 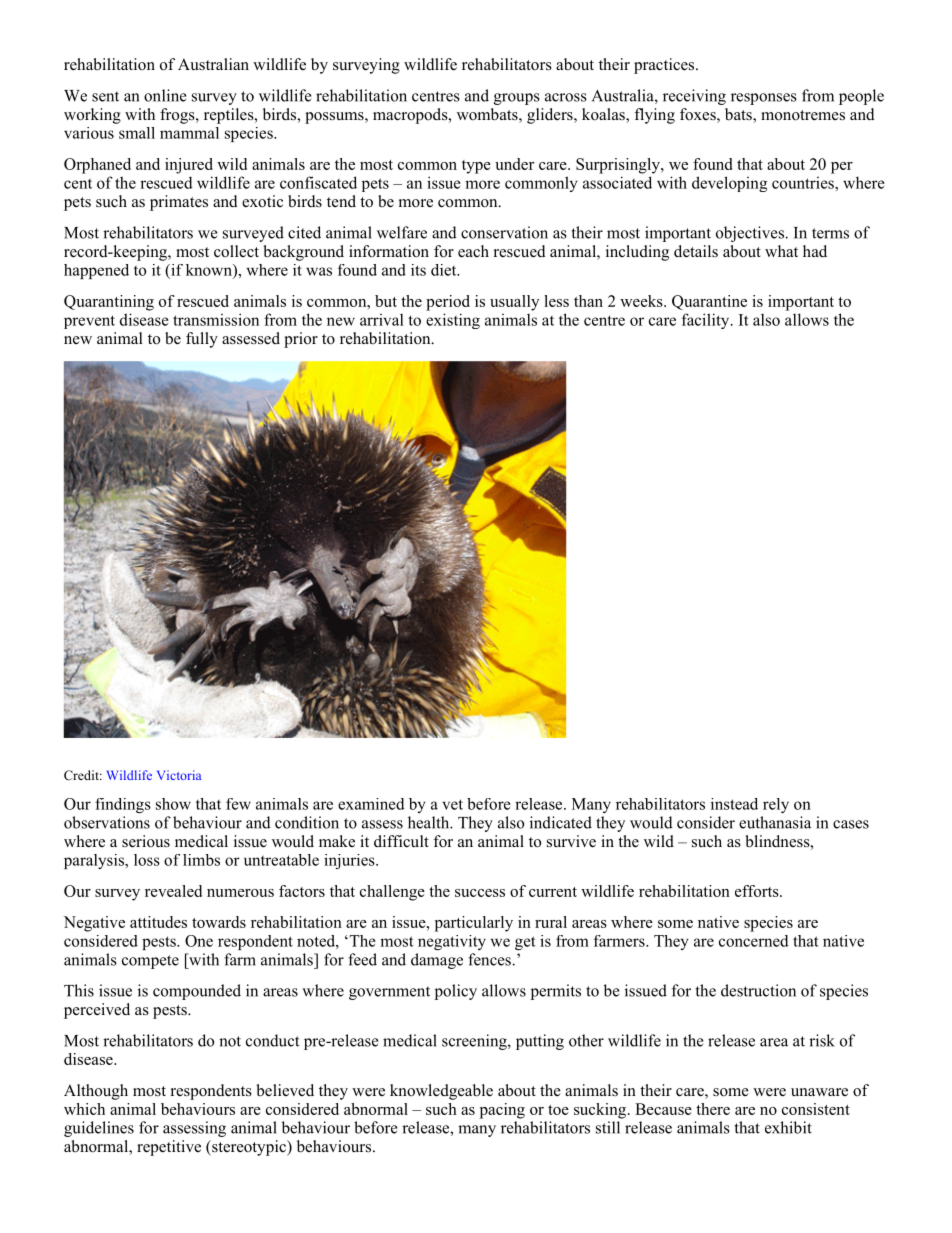 What do you see at coordinates (165, 95) in the page?
I see `online` at bounding box center [165, 95].
